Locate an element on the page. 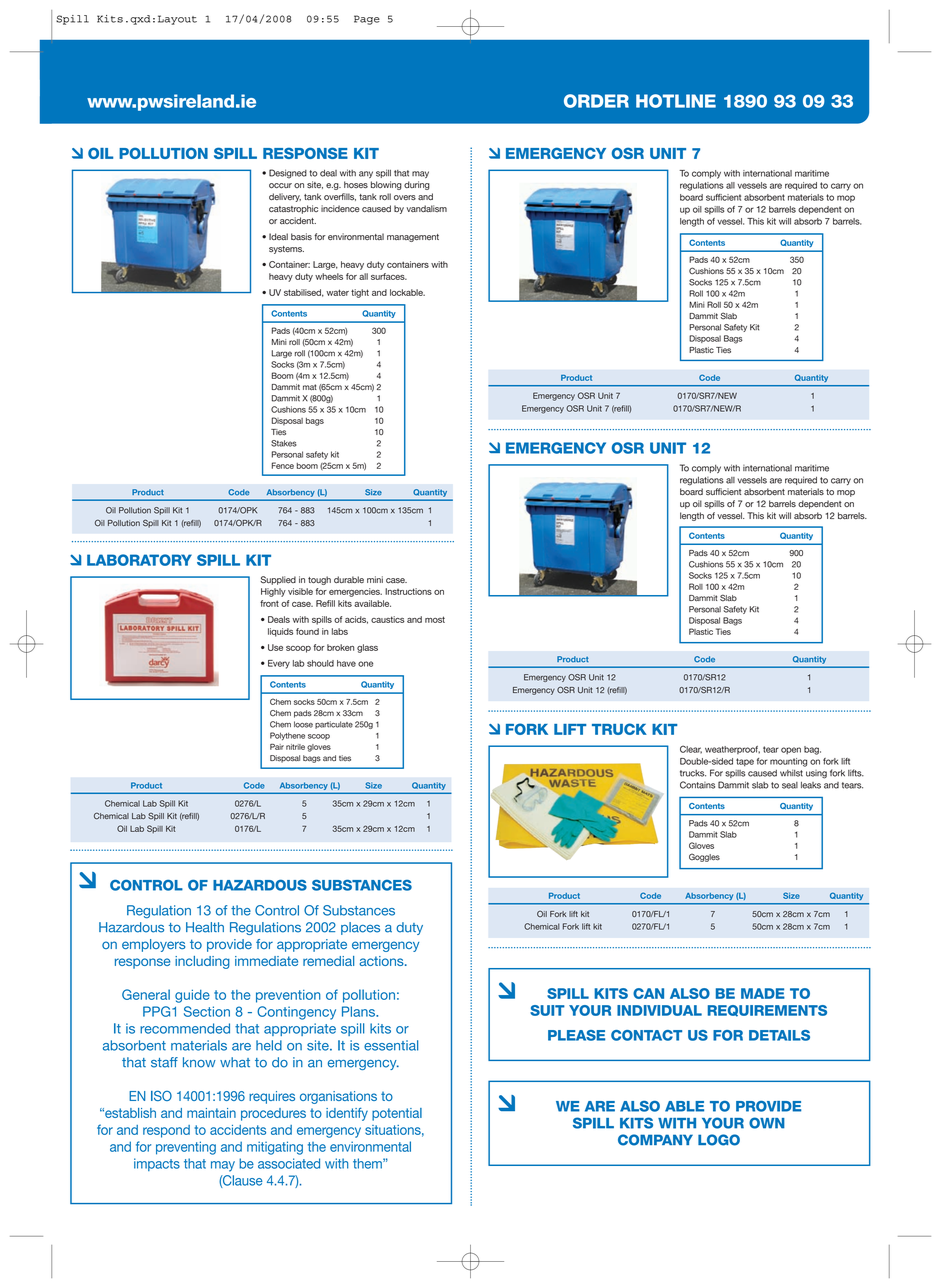 The image size is (941, 1288). Page is located at coordinates (367, 20).
